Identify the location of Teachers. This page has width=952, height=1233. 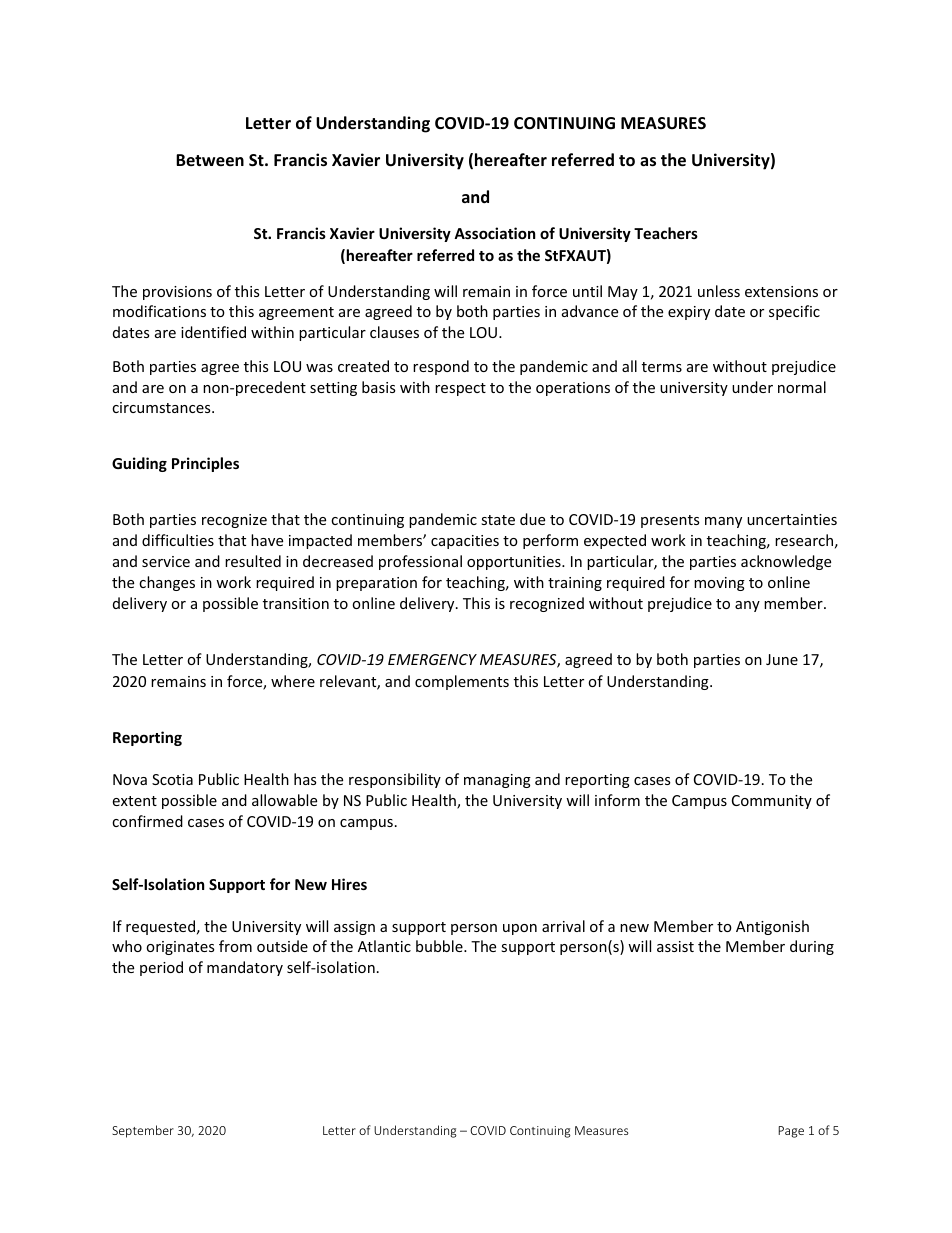
(666, 233).
